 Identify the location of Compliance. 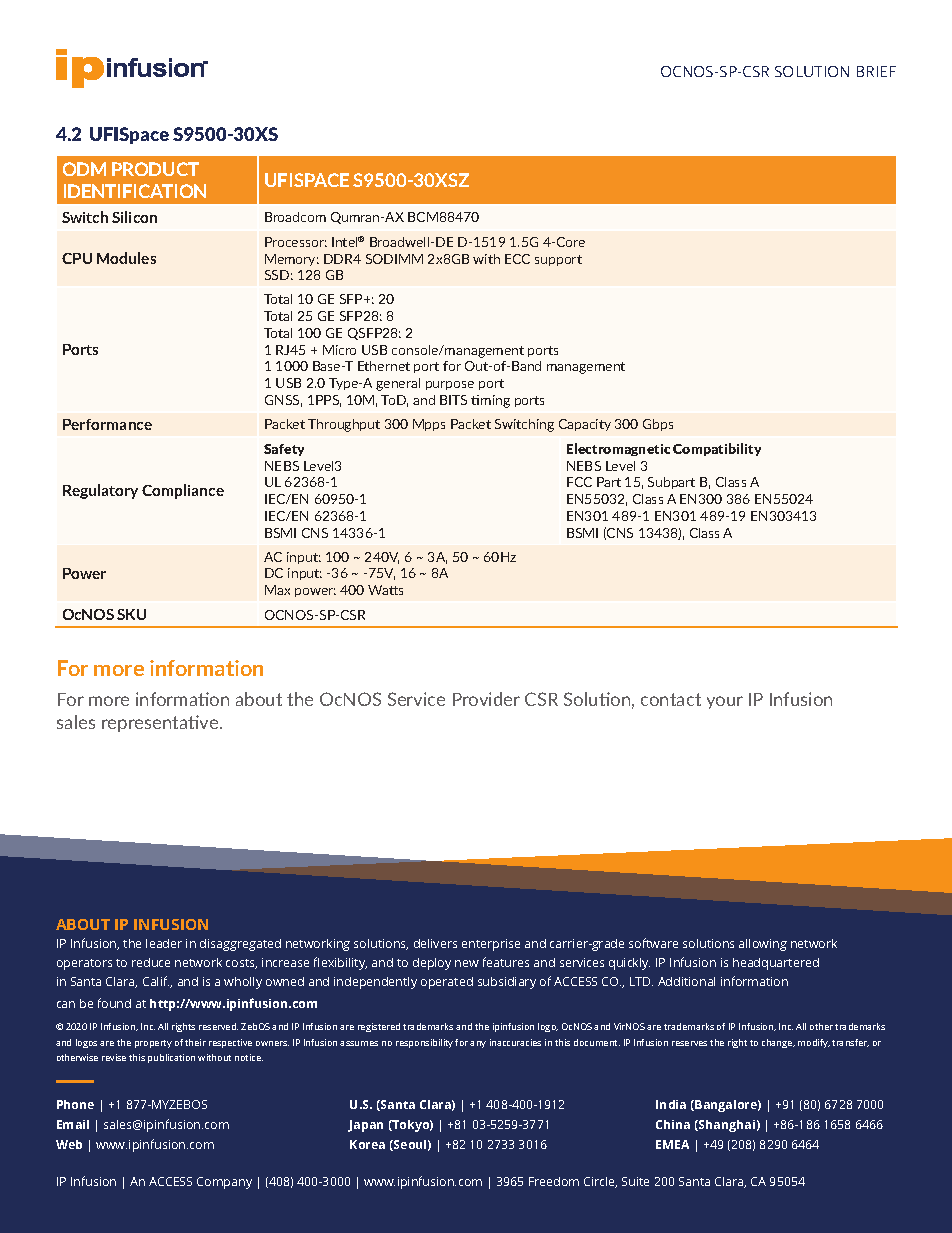
(183, 491).
